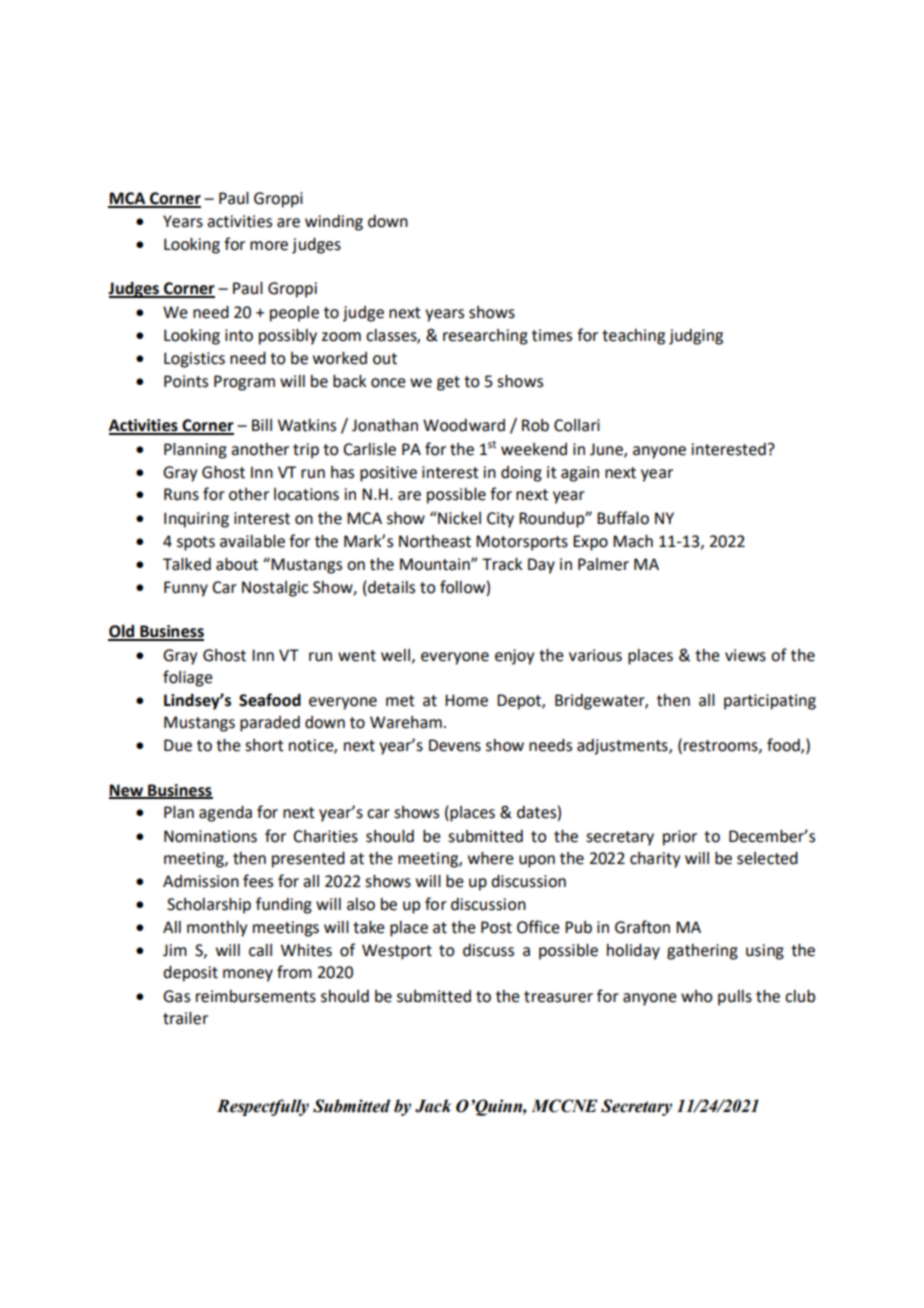 The width and height of the screenshot is (924, 1308). I want to click on Jack, so click(433, 1106).
